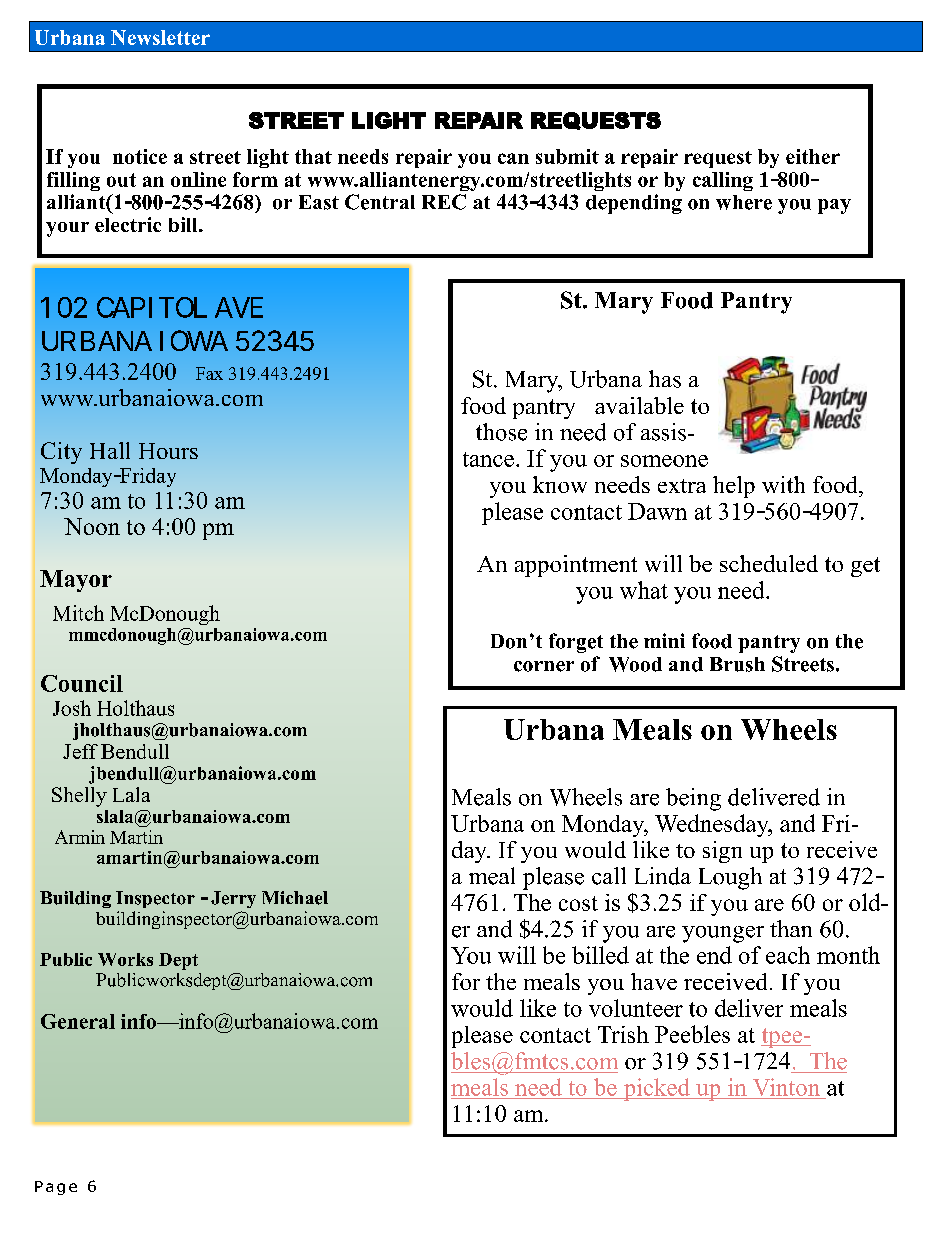 This image has width=952, height=1233. What do you see at coordinates (737, 664) in the image?
I see `Brush` at bounding box center [737, 664].
